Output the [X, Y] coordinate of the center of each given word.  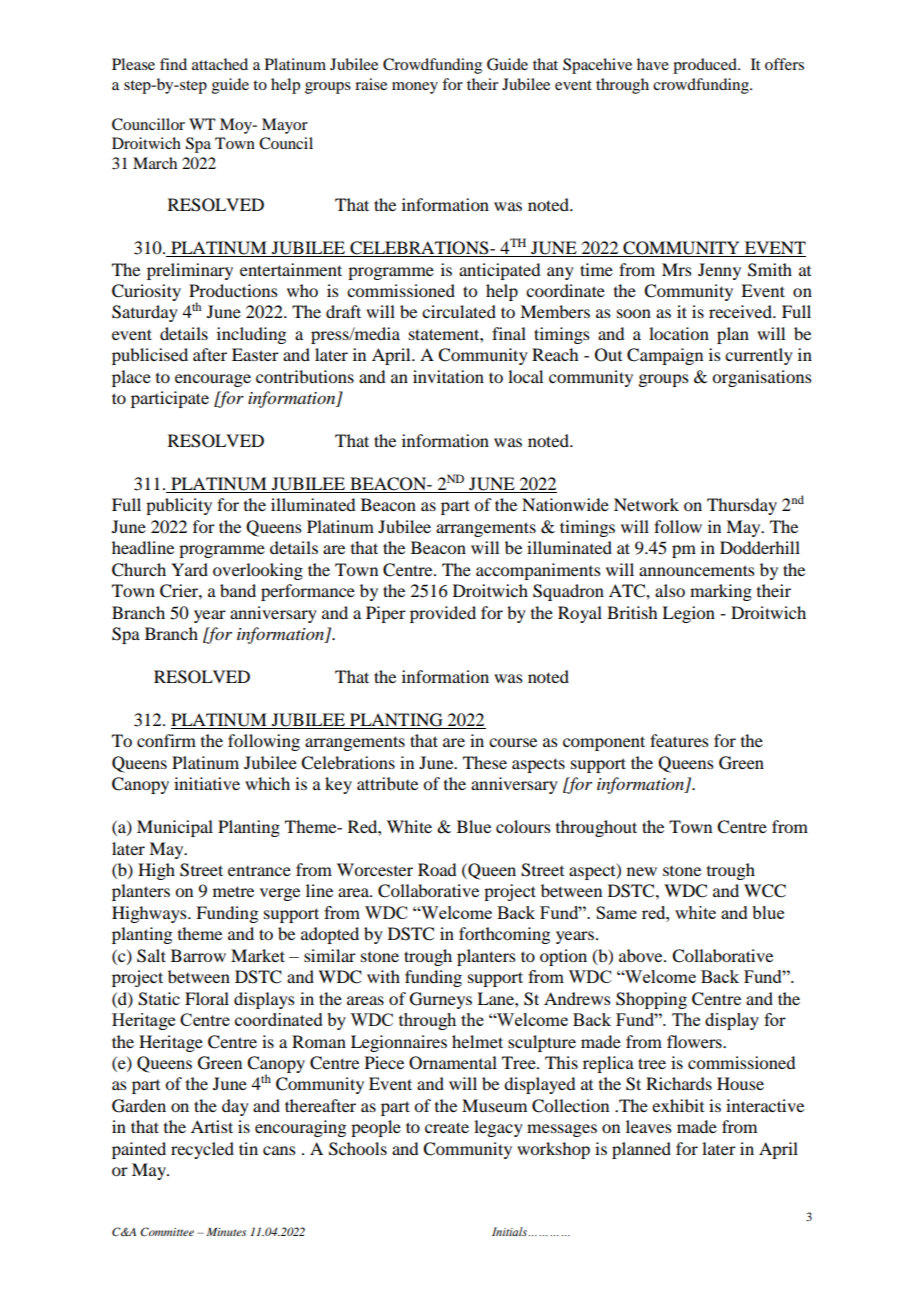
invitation [448, 376]
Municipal [175, 828]
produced [706, 66]
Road [437, 869]
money [415, 88]
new [642, 871]
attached [220, 64]
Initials [510, 1231]
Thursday [742, 506]
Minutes [226, 1232]
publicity [179, 506]
